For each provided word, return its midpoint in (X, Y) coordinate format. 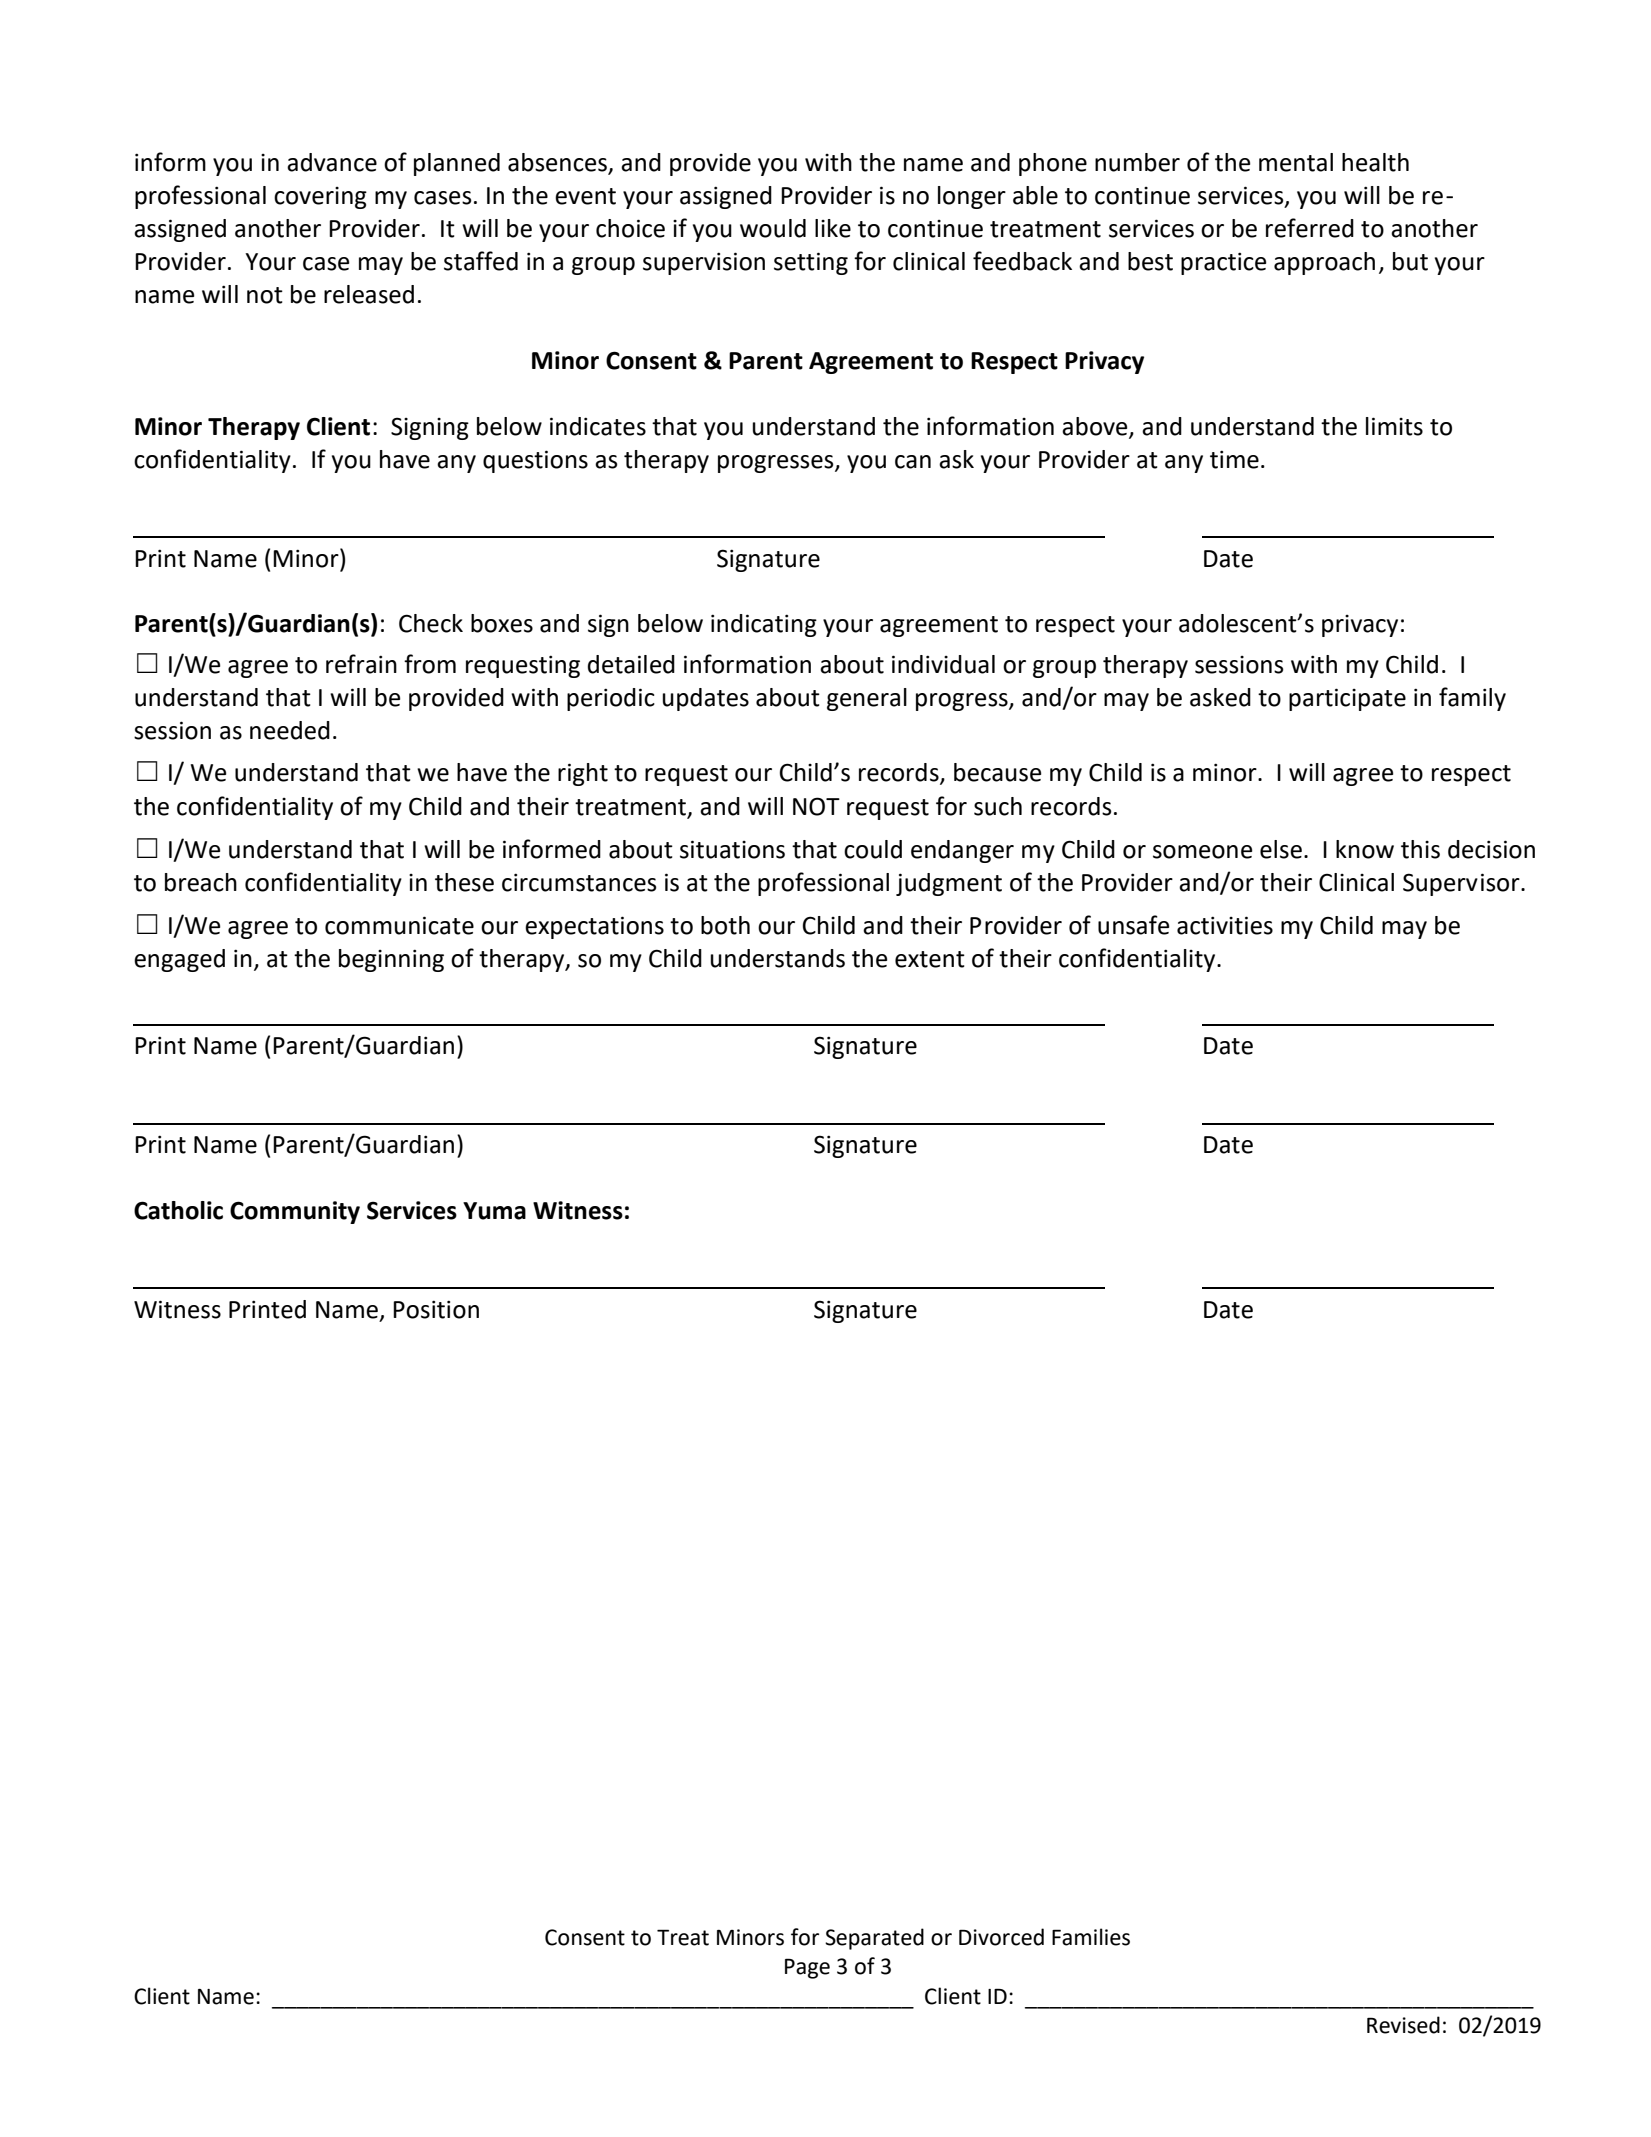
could (873, 849)
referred (1310, 228)
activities (1225, 925)
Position (436, 1309)
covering (320, 198)
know (1365, 849)
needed (290, 730)
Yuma (494, 1211)
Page (807, 1968)
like (833, 228)
